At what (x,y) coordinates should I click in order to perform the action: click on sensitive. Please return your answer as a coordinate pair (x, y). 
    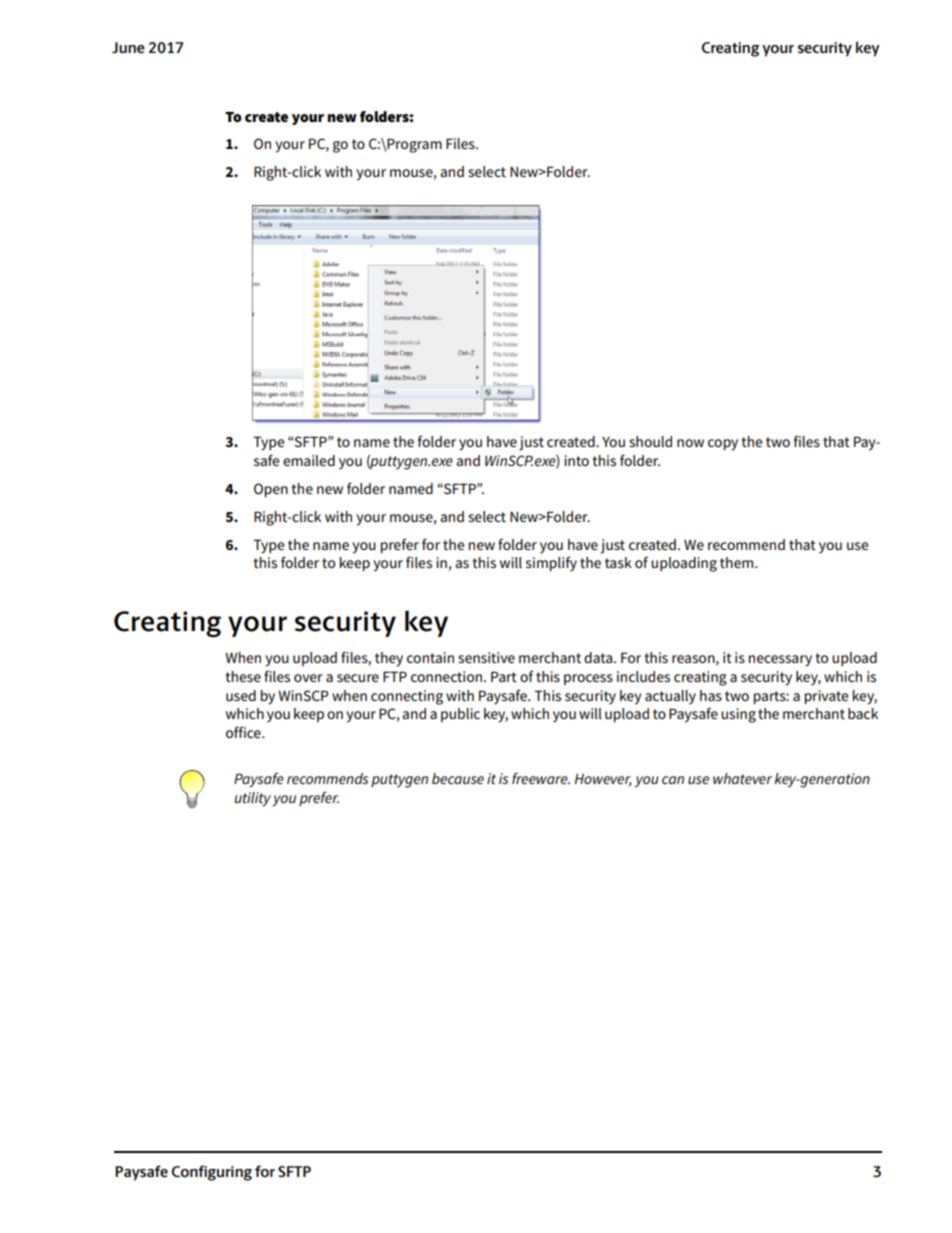
    Looking at the image, I should click on (486, 657).
